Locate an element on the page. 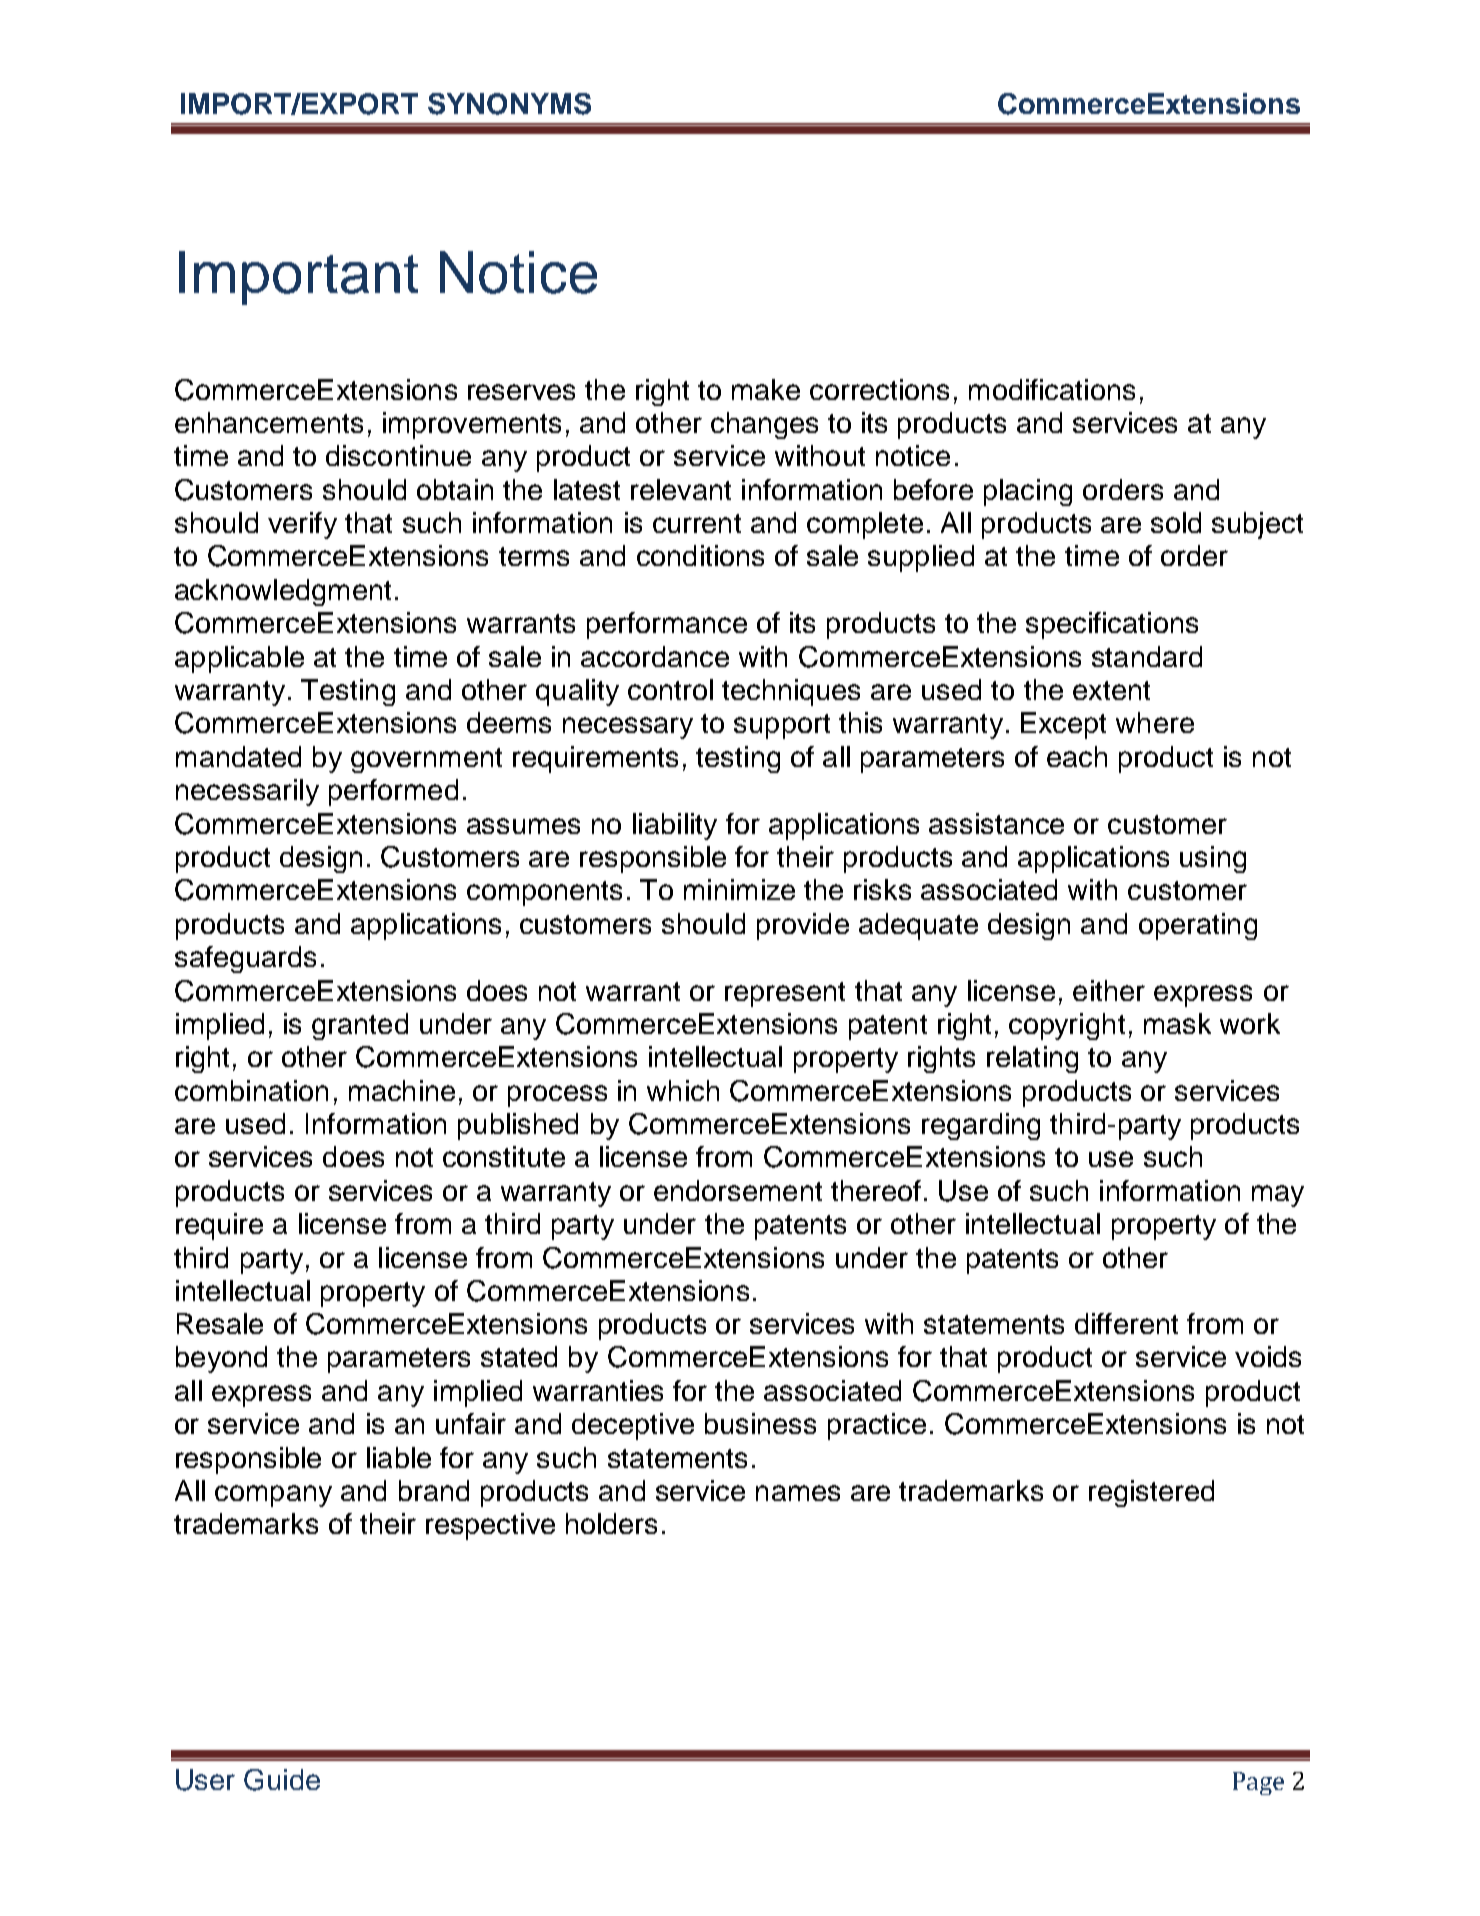  SYNONYMS is located at coordinates (509, 104).
